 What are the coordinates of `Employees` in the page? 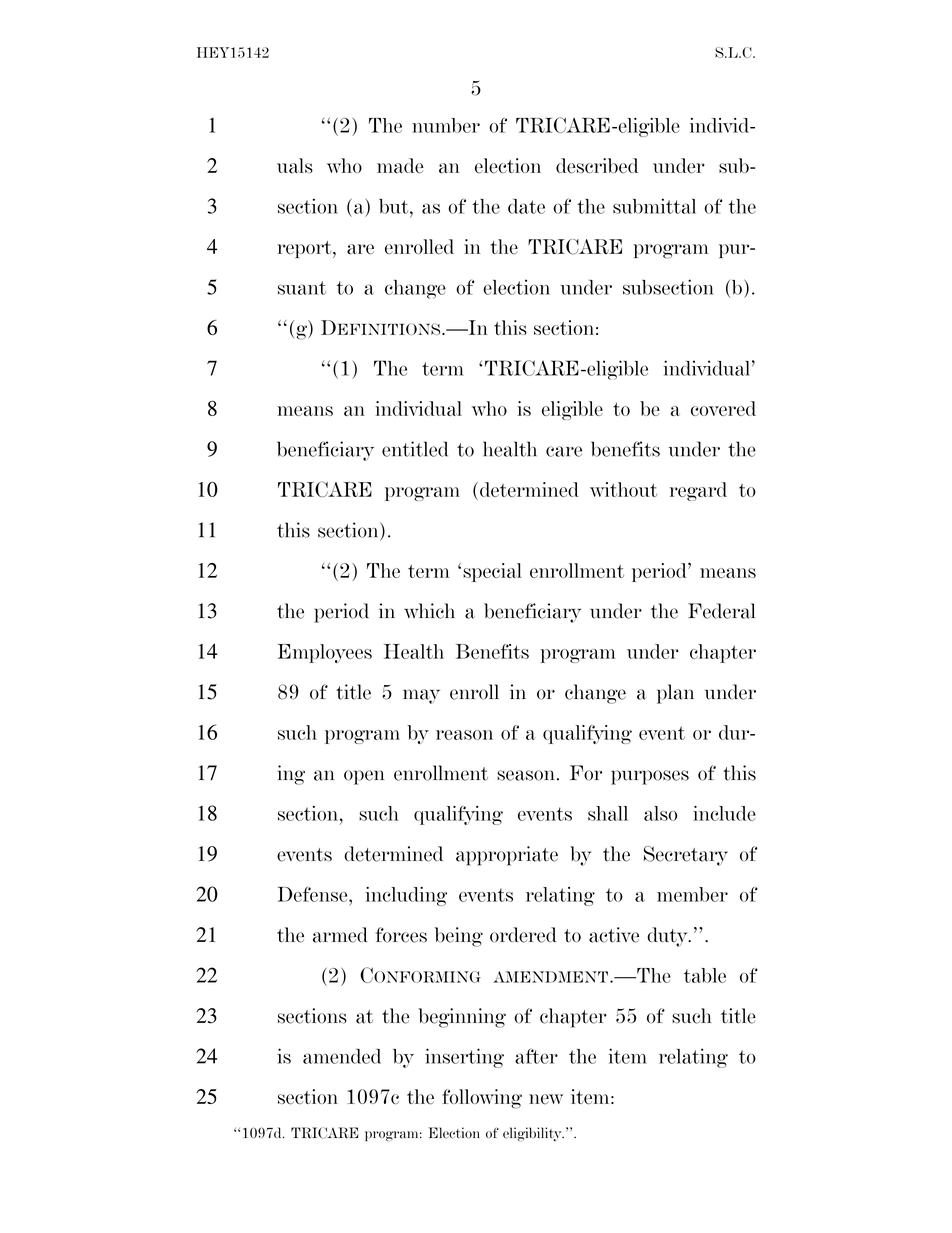 It's located at (324, 653).
